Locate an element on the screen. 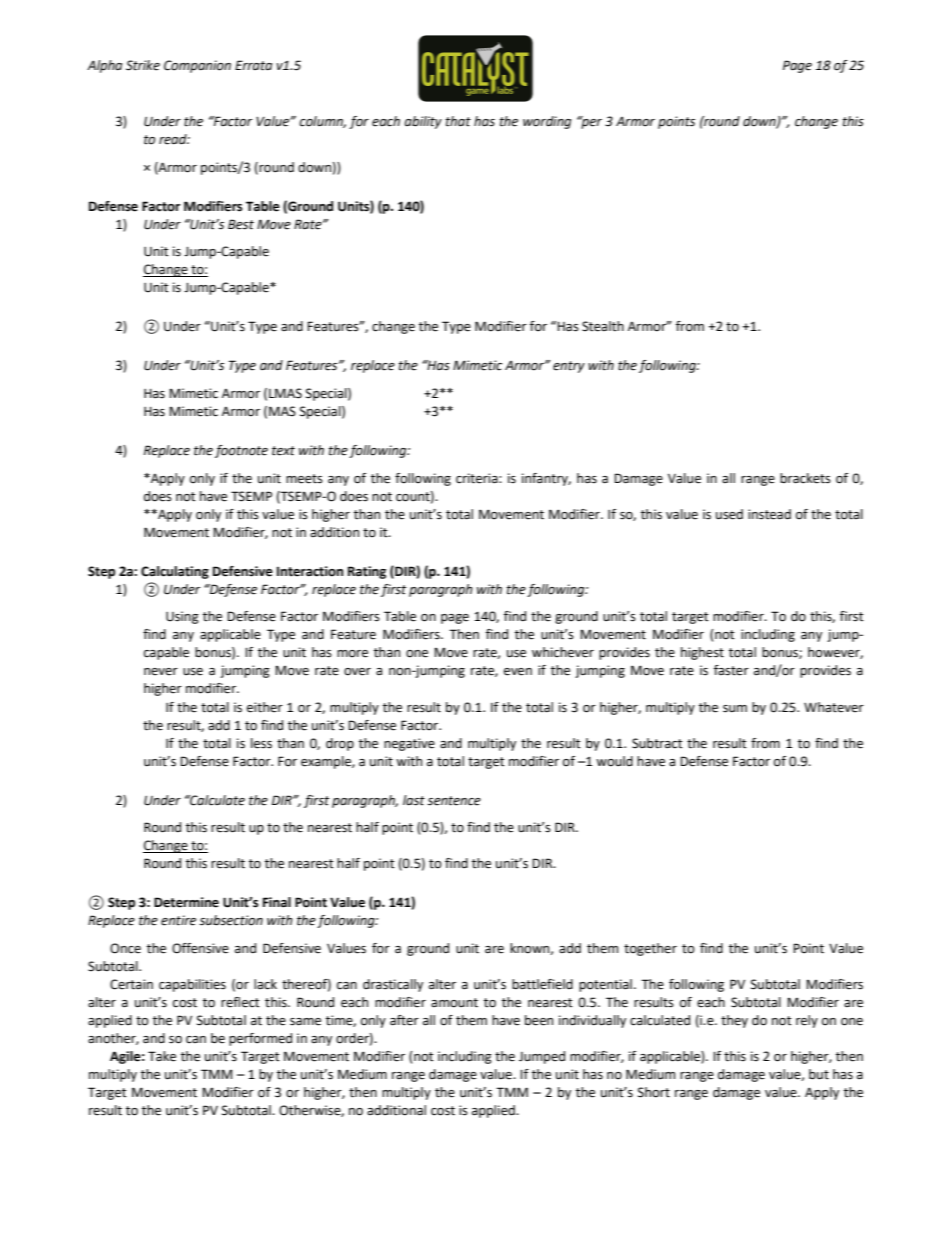 The height and width of the screenshot is (1233, 952). Take is located at coordinates (162, 1056).
